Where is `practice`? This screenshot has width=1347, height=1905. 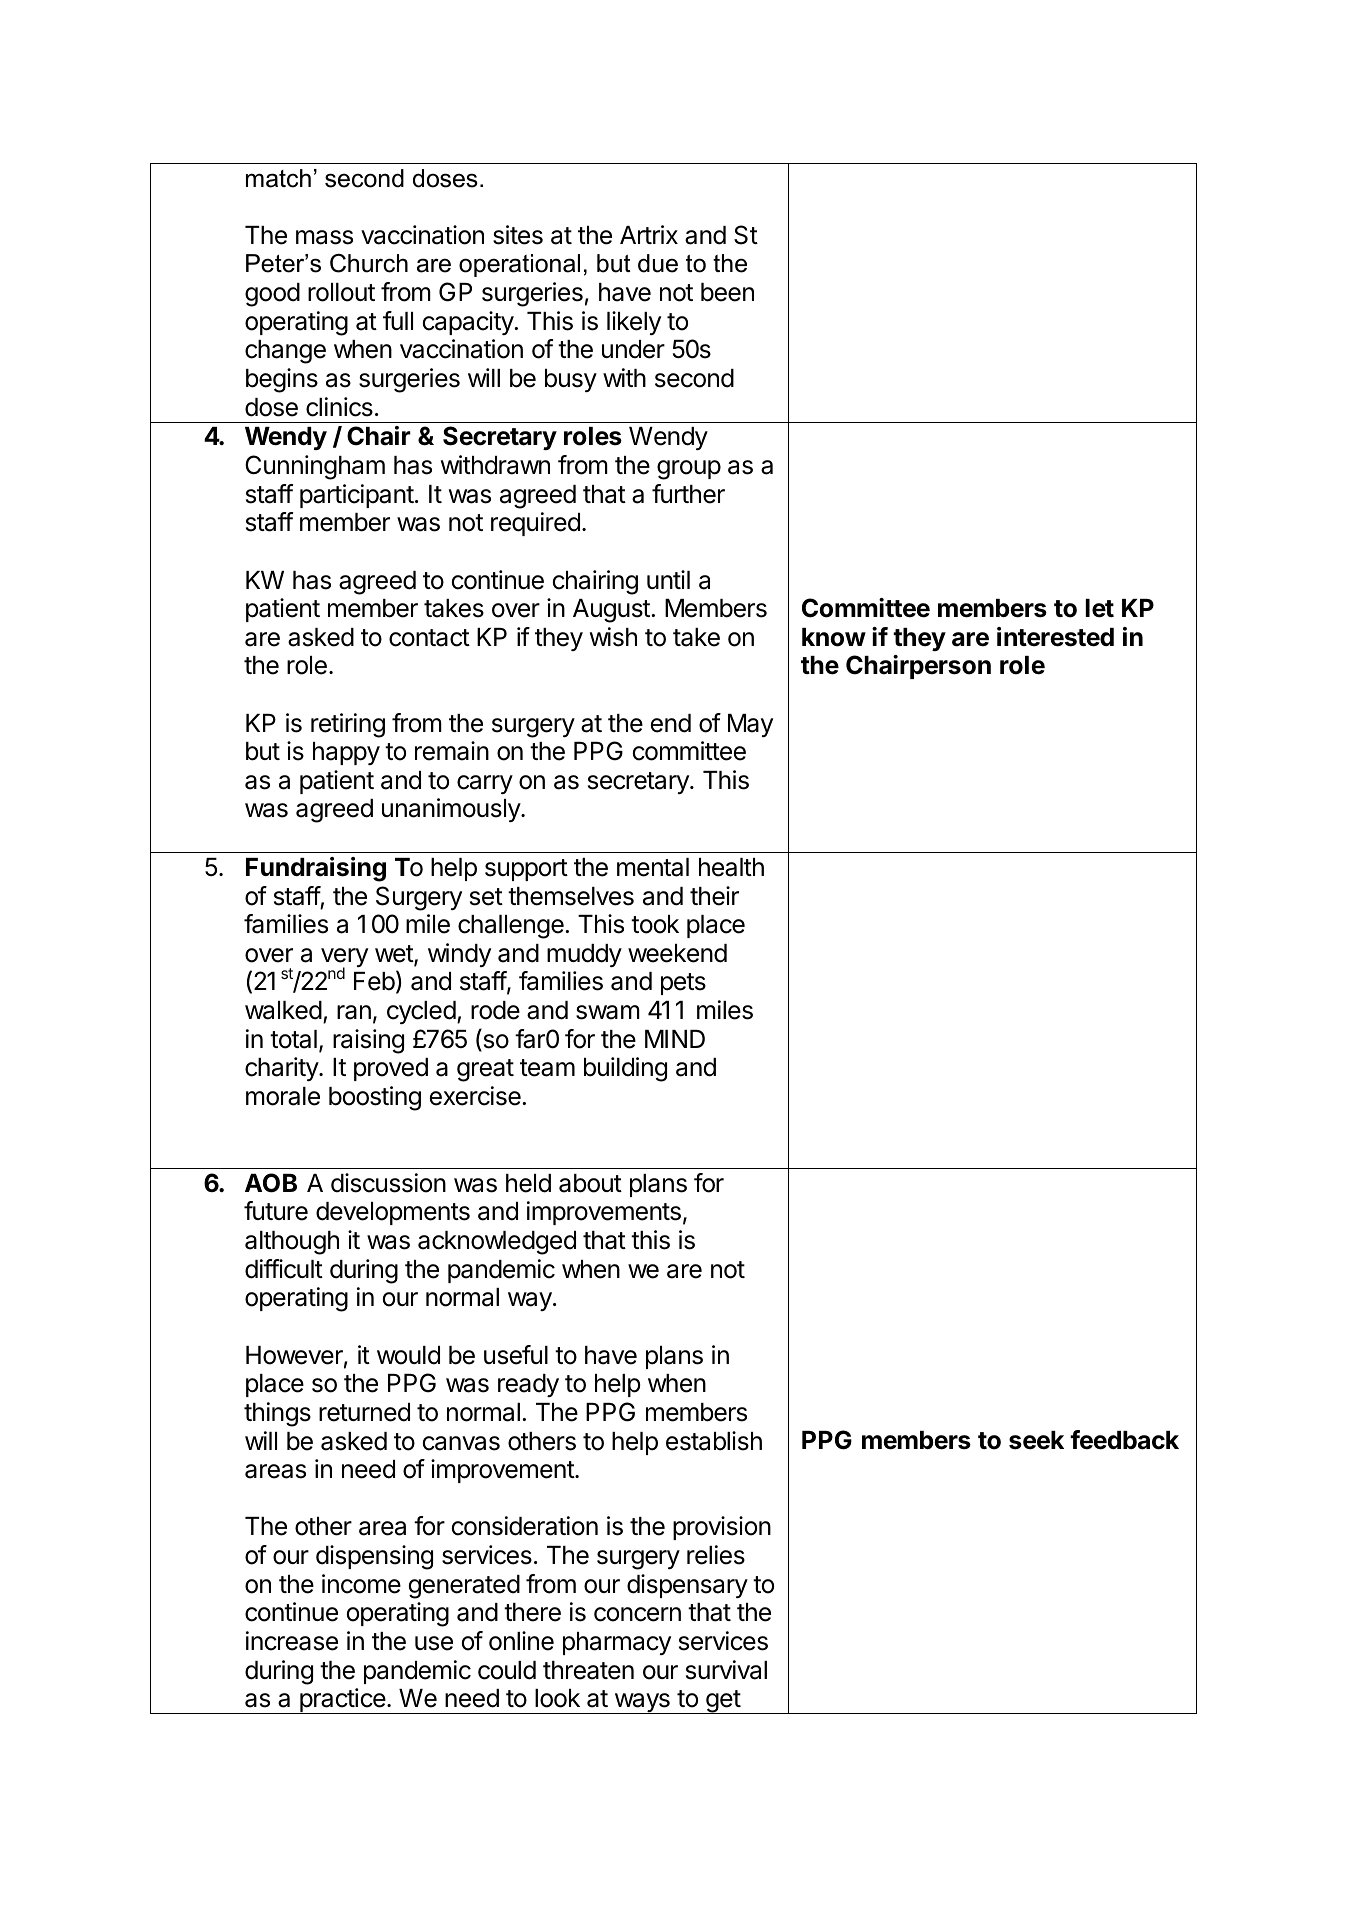 practice is located at coordinates (342, 1701).
